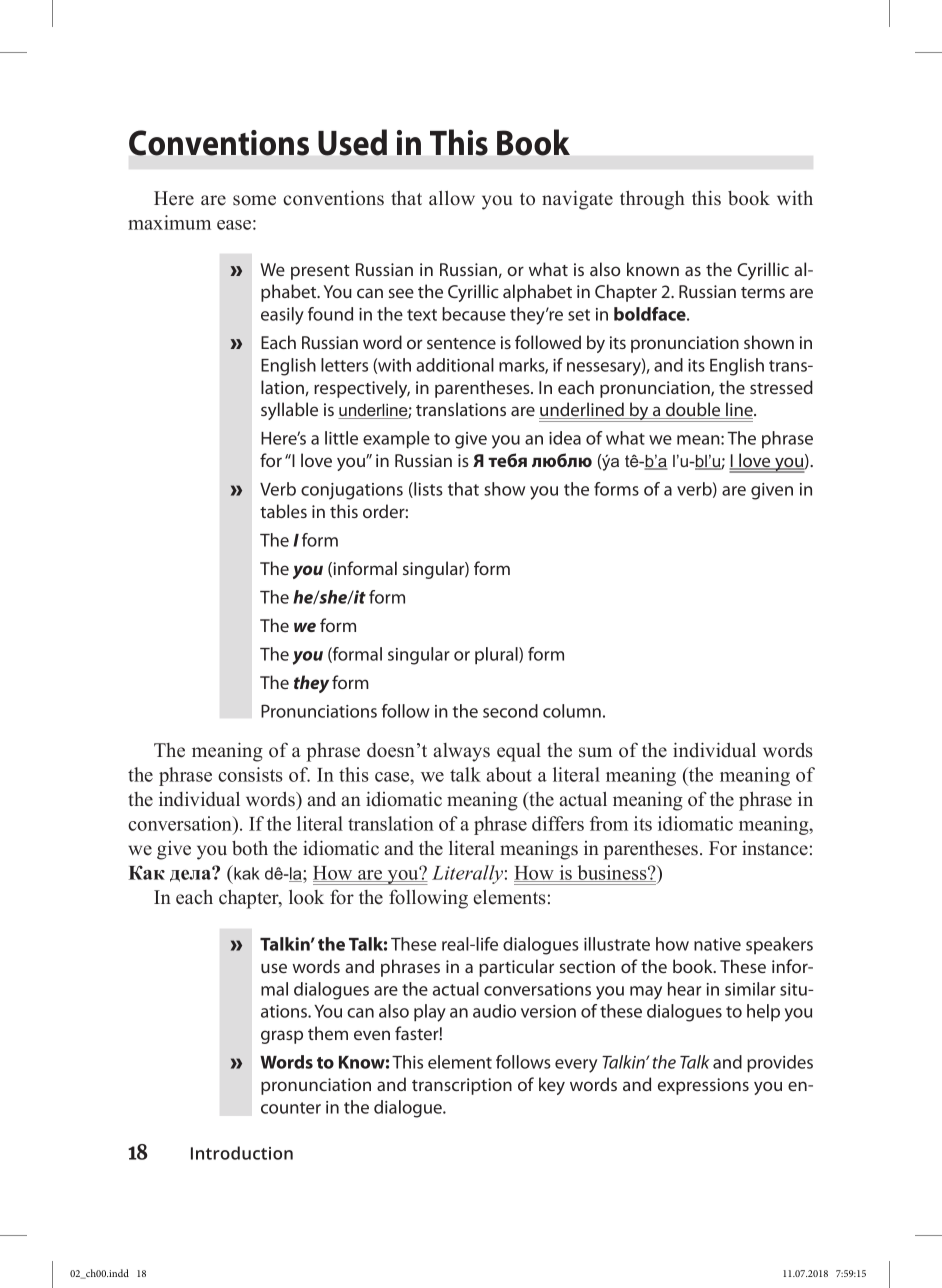  I want to click on allow, so click(452, 198).
